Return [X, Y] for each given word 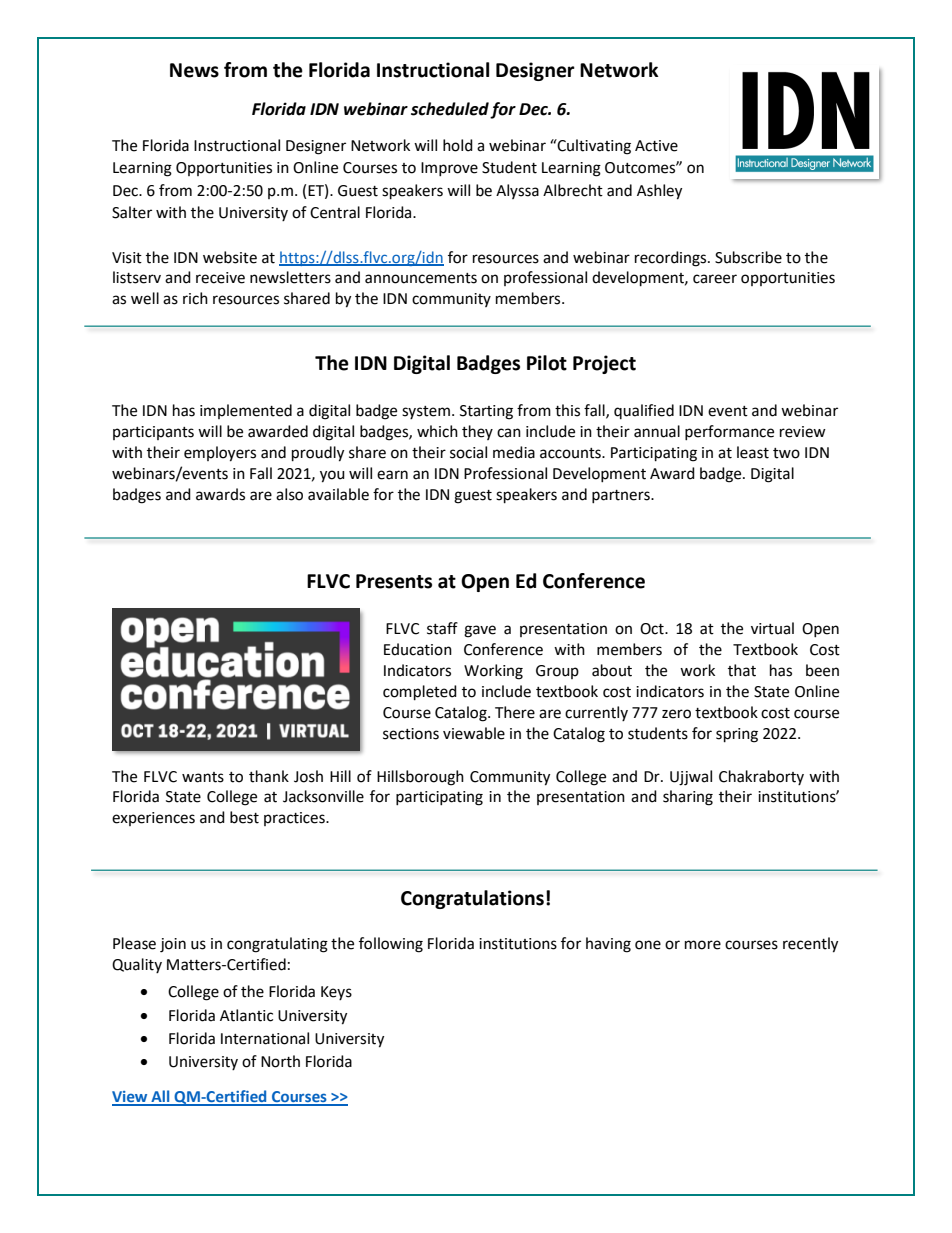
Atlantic [246, 1015]
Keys [336, 993]
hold [458, 145]
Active [656, 146]
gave [480, 631]
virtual [772, 628]
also [289, 494]
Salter [132, 212]
